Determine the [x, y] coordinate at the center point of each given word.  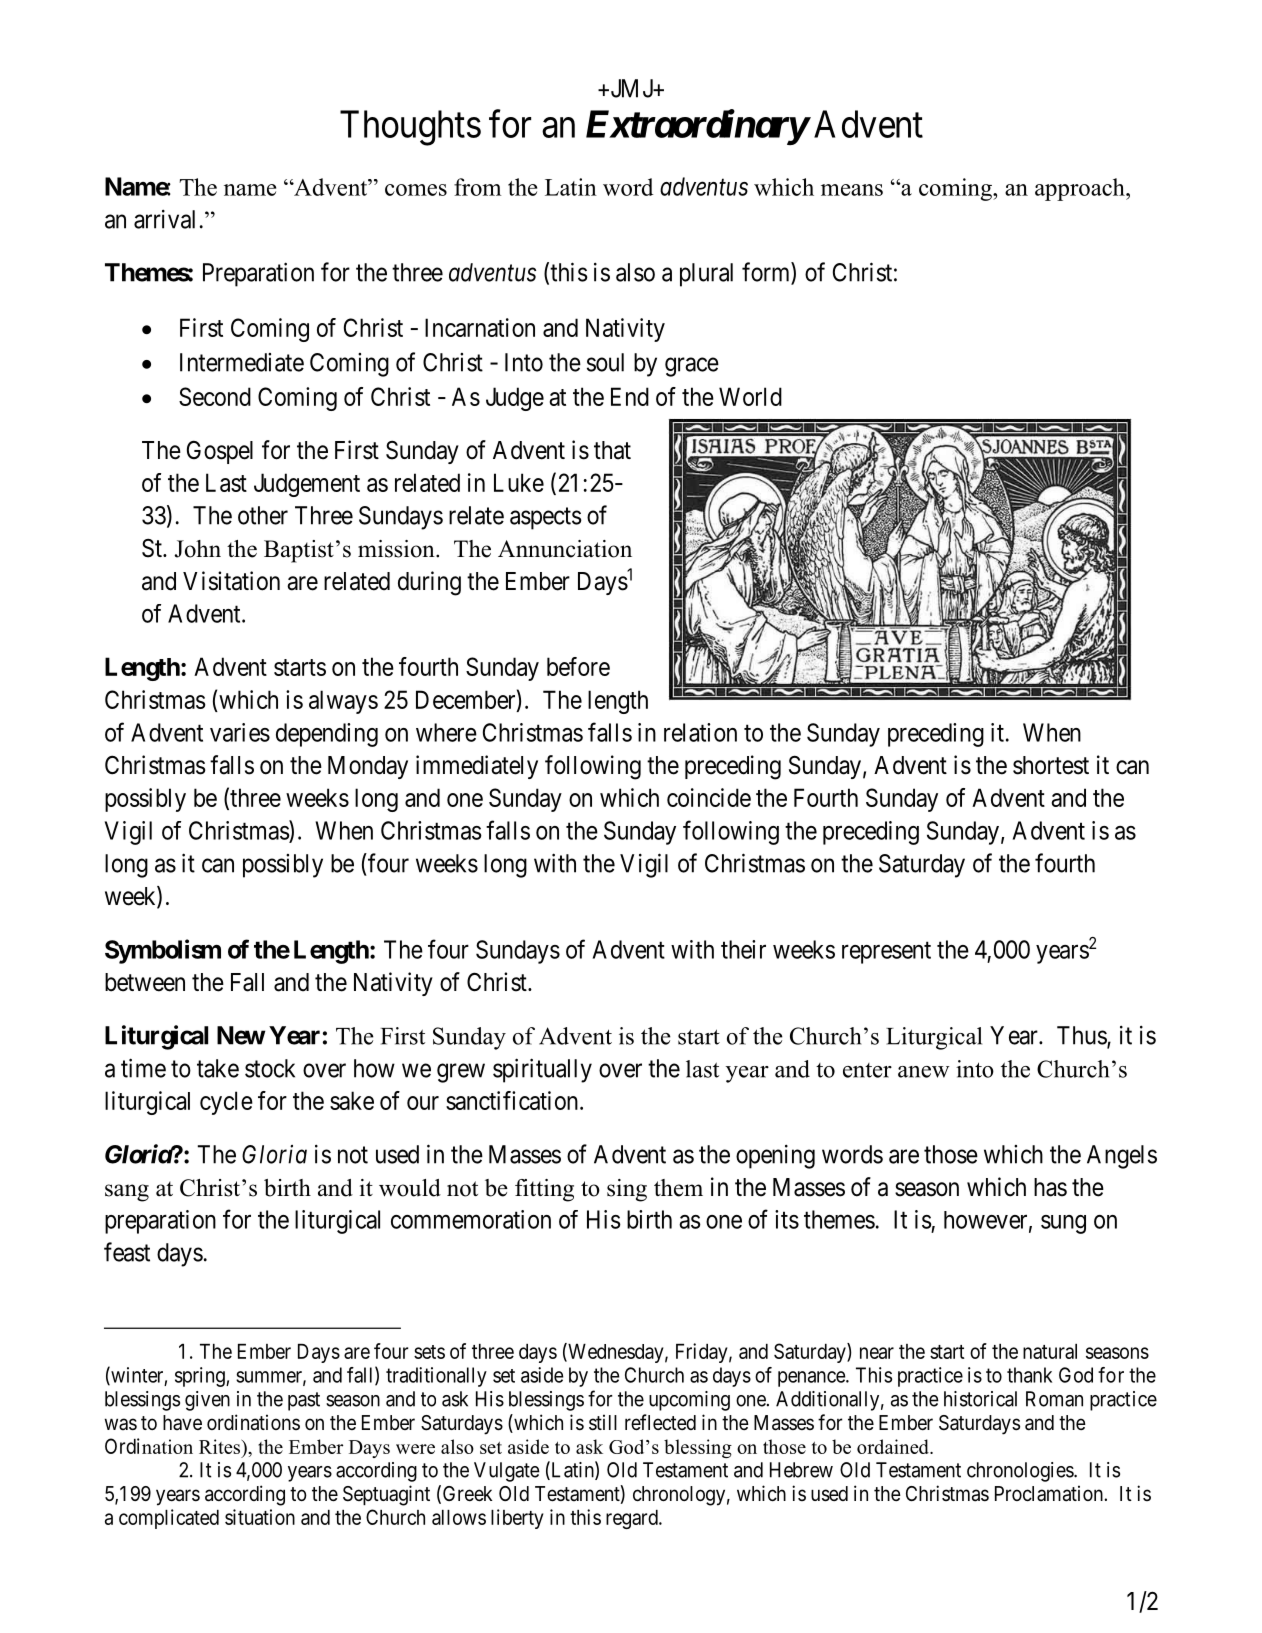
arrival [164, 219]
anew [924, 1072]
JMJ [631, 88]
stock [270, 1068]
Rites [221, 1448]
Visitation [231, 581]
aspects [546, 519]
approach [1081, 189]
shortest [1051, 765]
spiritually [542, 1070]
